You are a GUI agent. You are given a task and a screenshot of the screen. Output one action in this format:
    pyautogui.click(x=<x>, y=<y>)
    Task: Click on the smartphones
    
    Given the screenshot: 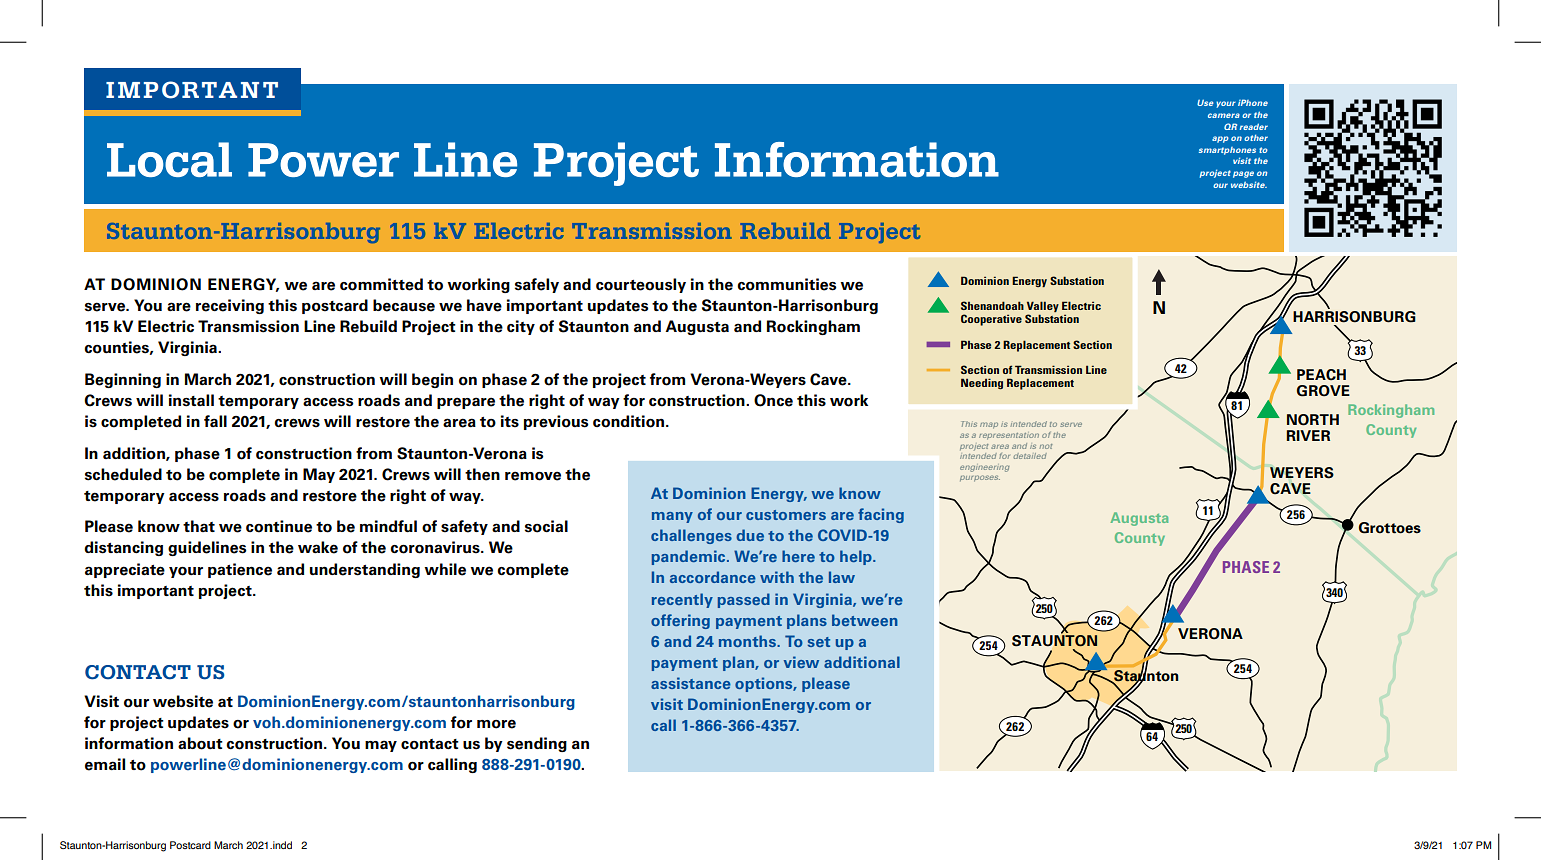 What is the action you would take?
    pyautogui.click(x=1227, y=151)
